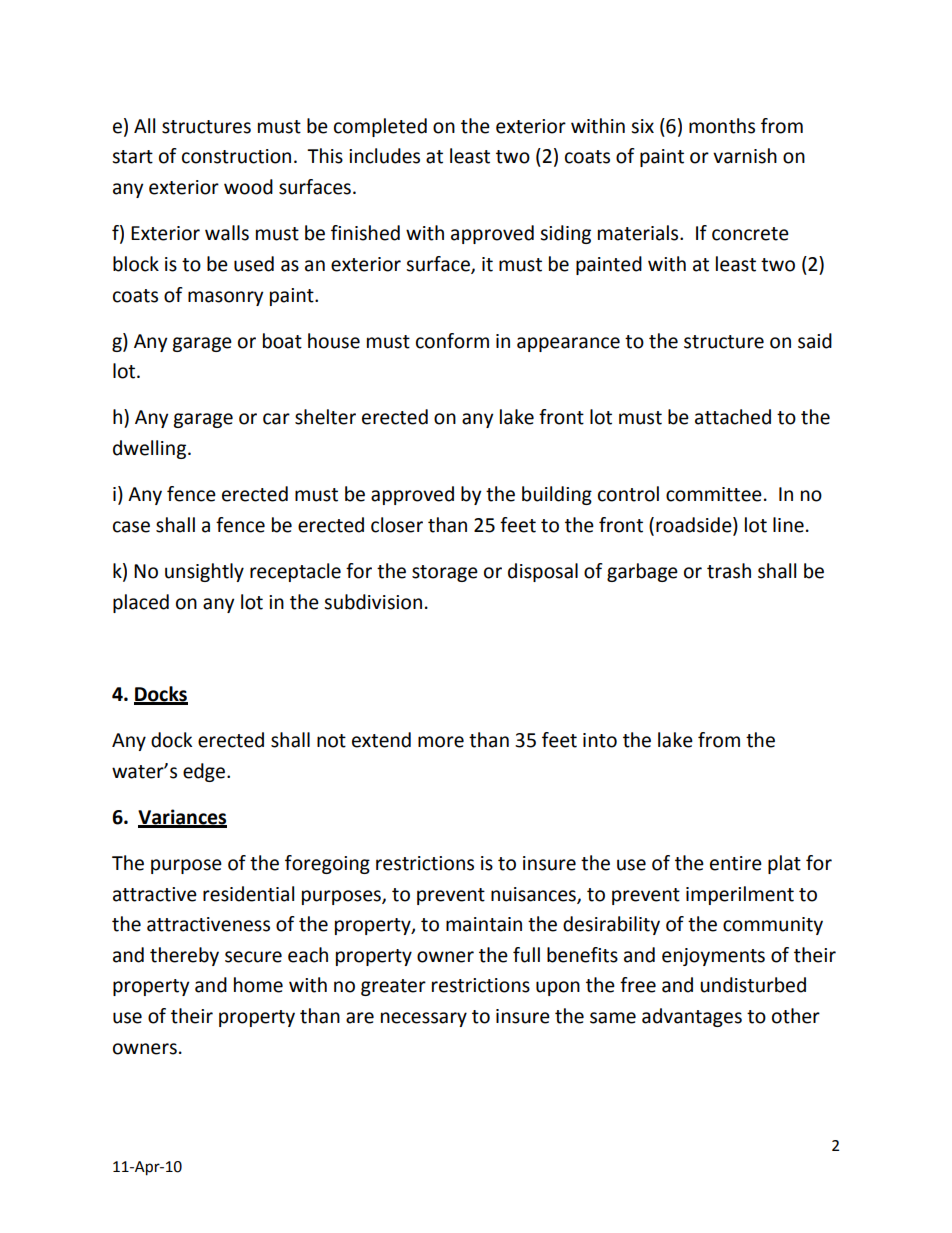 This document has width=952, height=1233. I want to click on Variances, so click(182, 818).
